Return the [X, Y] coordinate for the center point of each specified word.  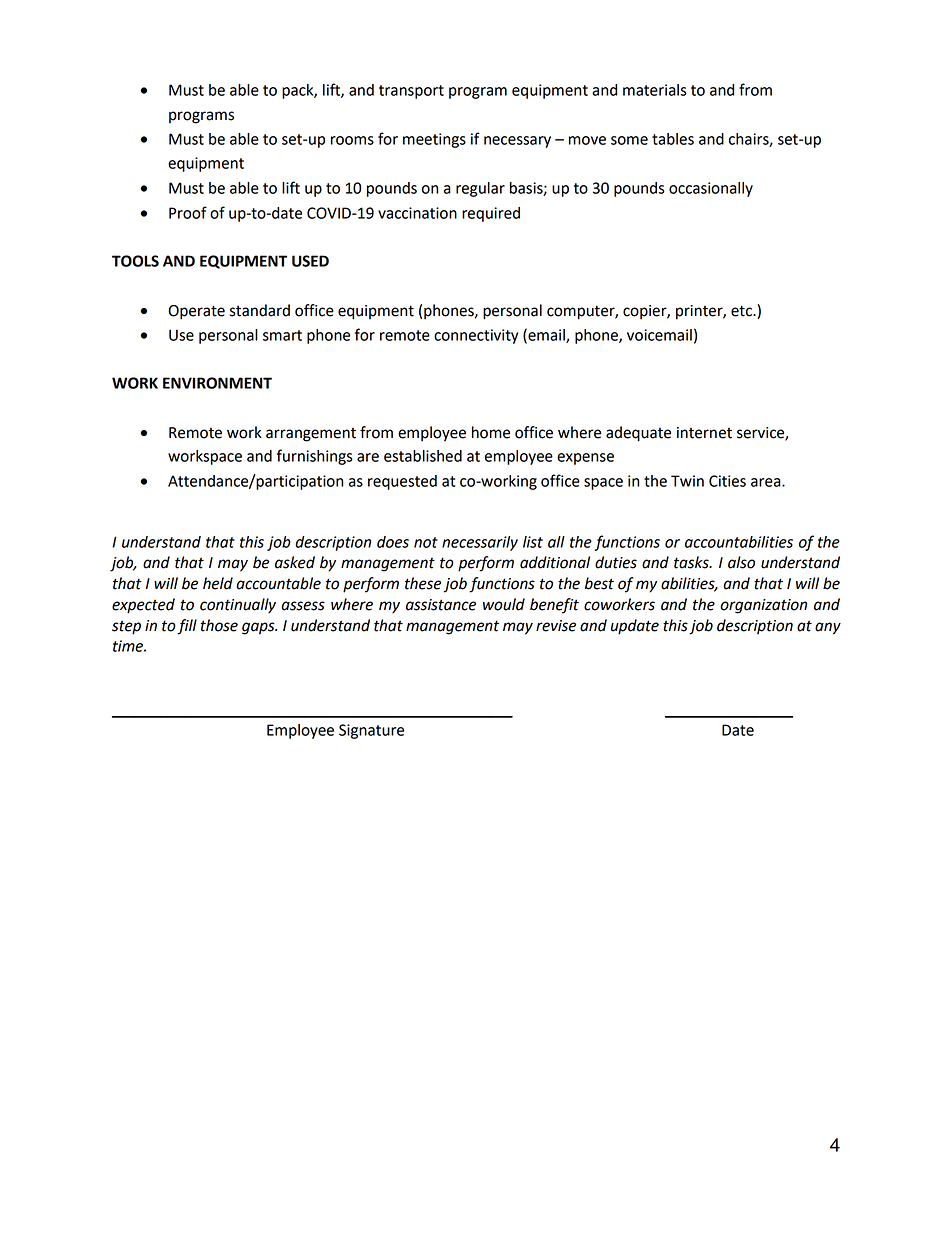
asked [295, 562]
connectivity [476, 336]
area [767, 482]
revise [556, 626]
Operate [196, 312]
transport [411, 92]
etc [742, 311]
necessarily [480, 543]
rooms [352, 140]
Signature [371, 731]
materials [655, 90]
